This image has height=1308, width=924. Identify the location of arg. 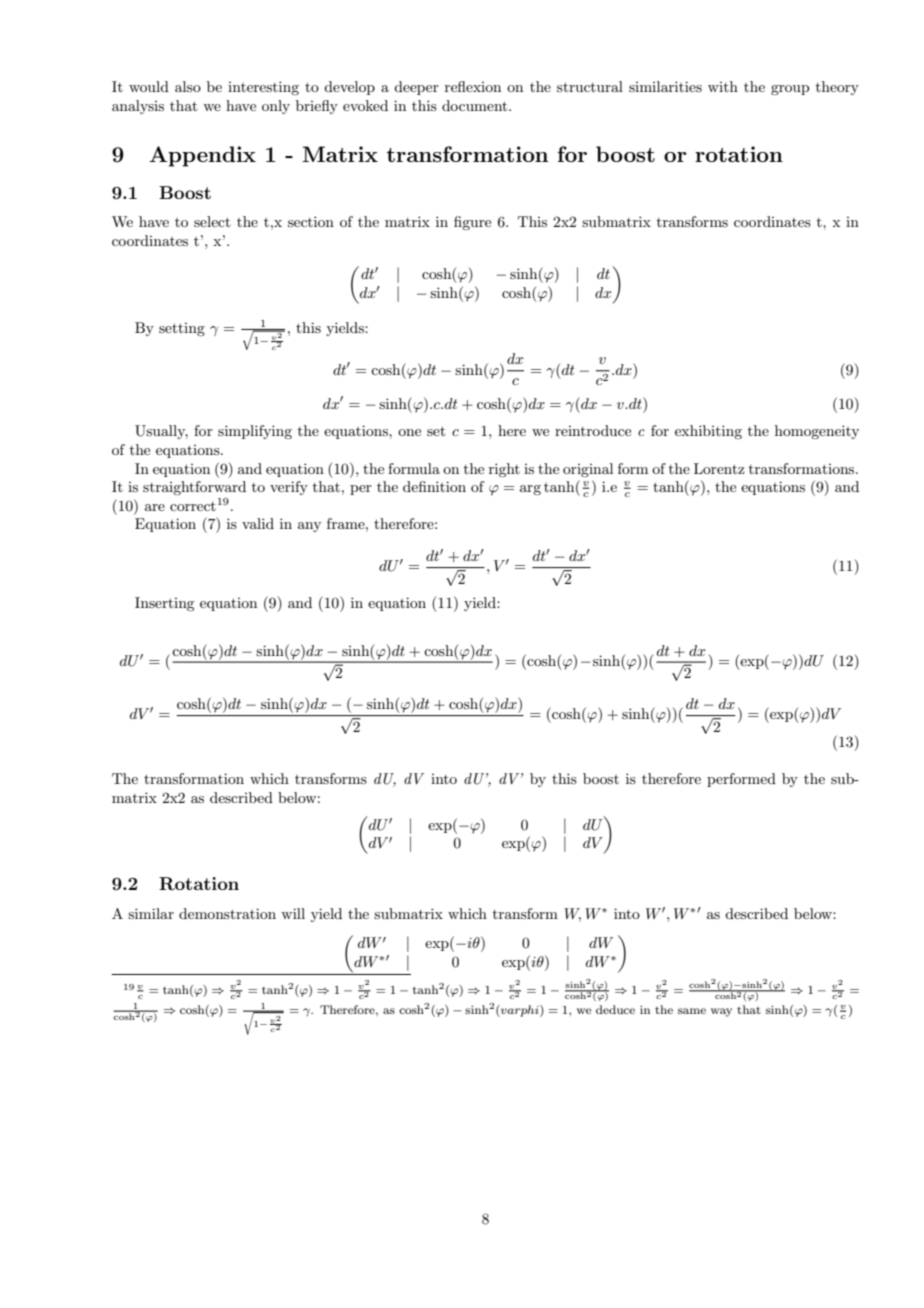
(530, 490).
